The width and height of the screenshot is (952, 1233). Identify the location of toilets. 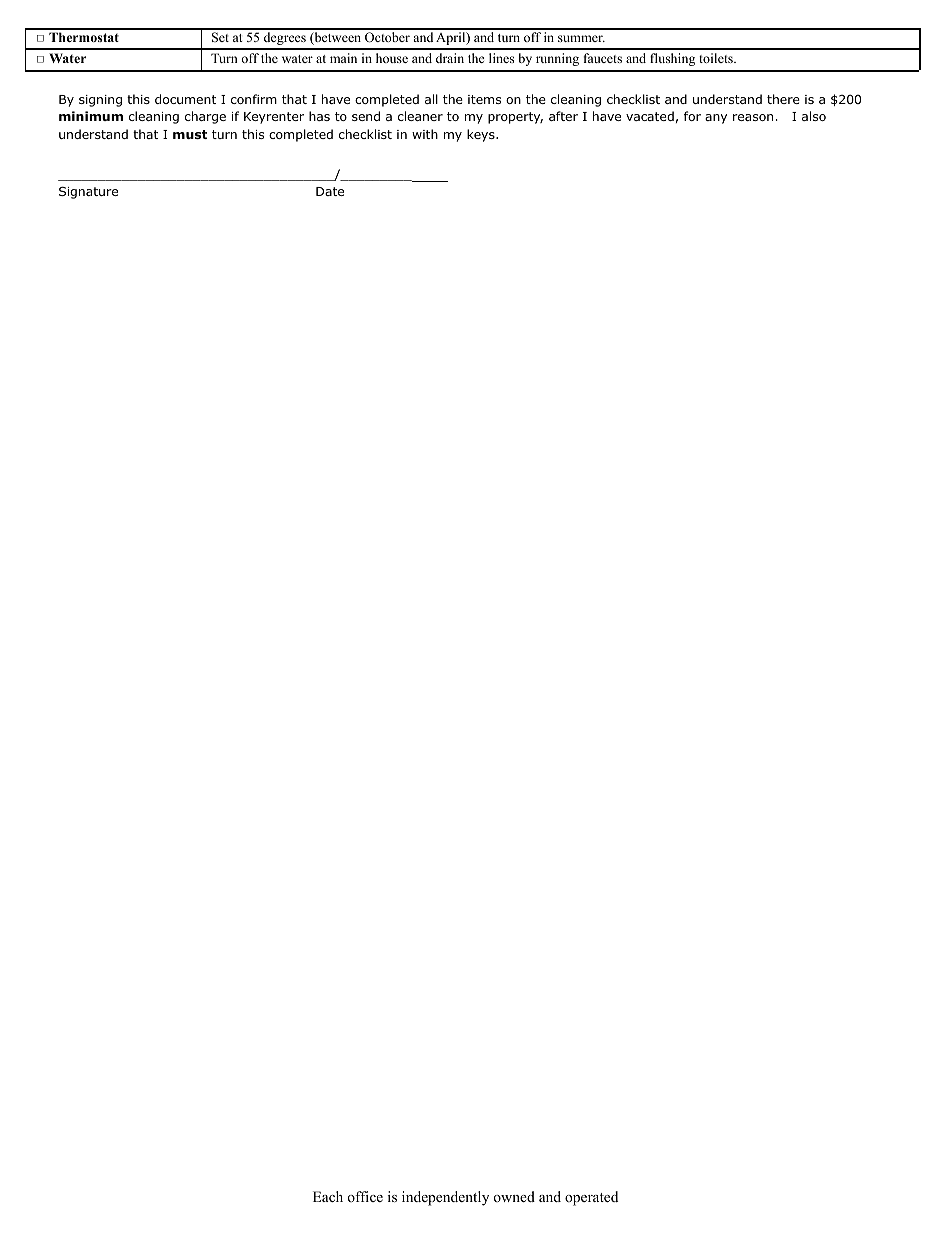
(717, 58).
